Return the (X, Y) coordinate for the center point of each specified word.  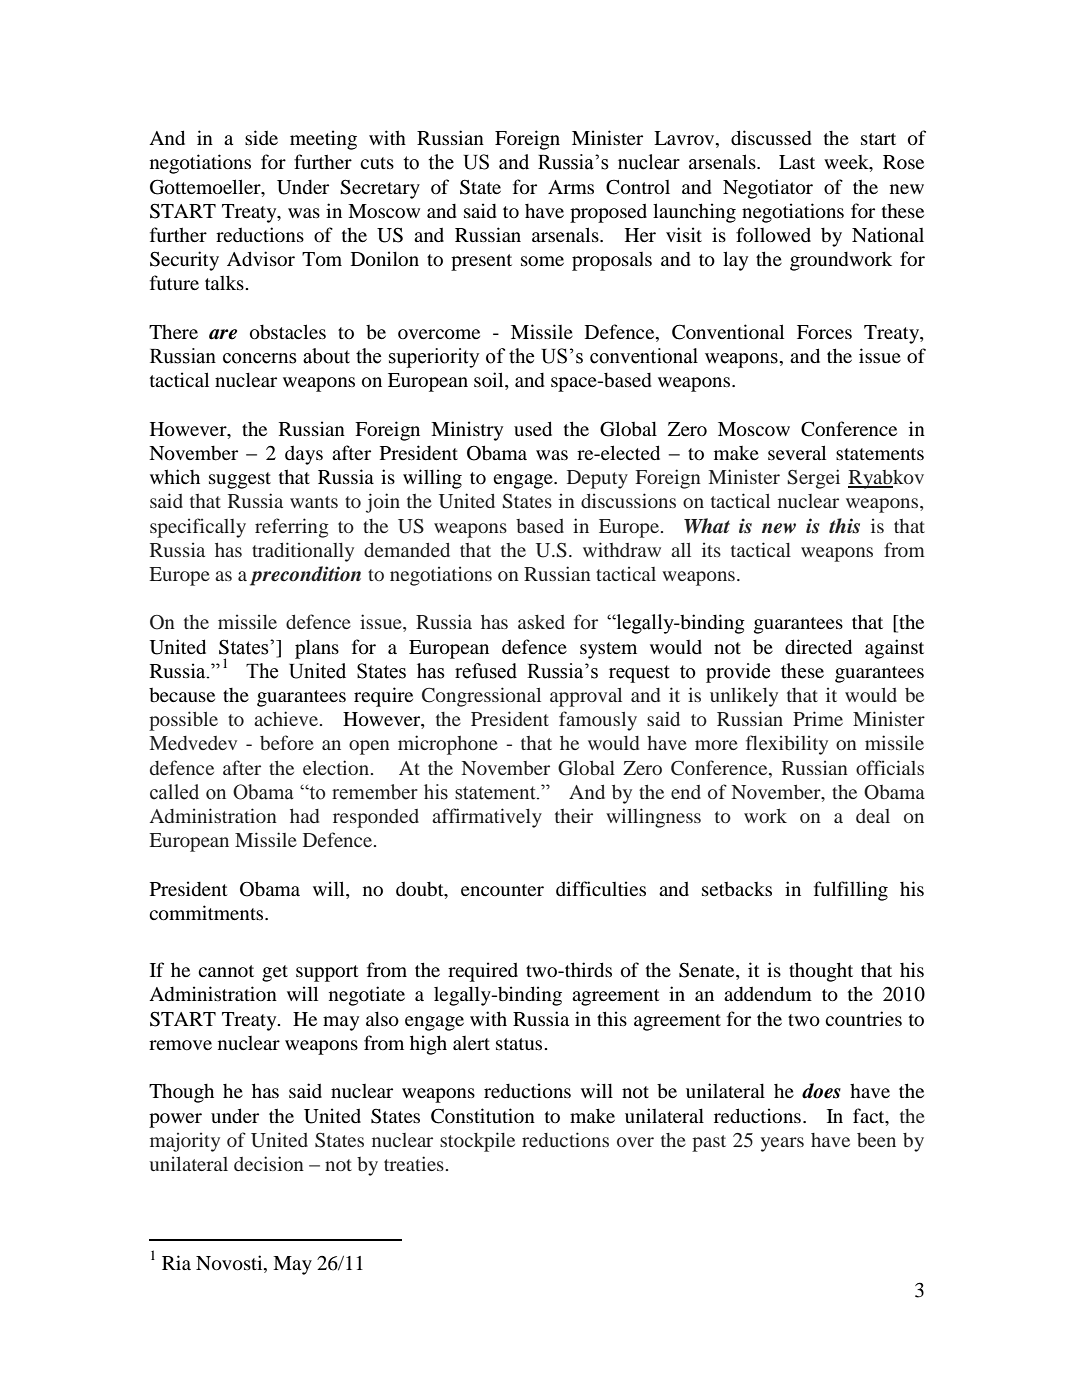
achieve (286, 718)
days (304, 455)
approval (586, 697)
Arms (571, 187)
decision (269, 1163)
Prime (818, 718)
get (275, 973)
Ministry (467, 431)
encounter (502, 890)
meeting (323, 140)
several (797, 452)
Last (797, 162)
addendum (768, 993)
